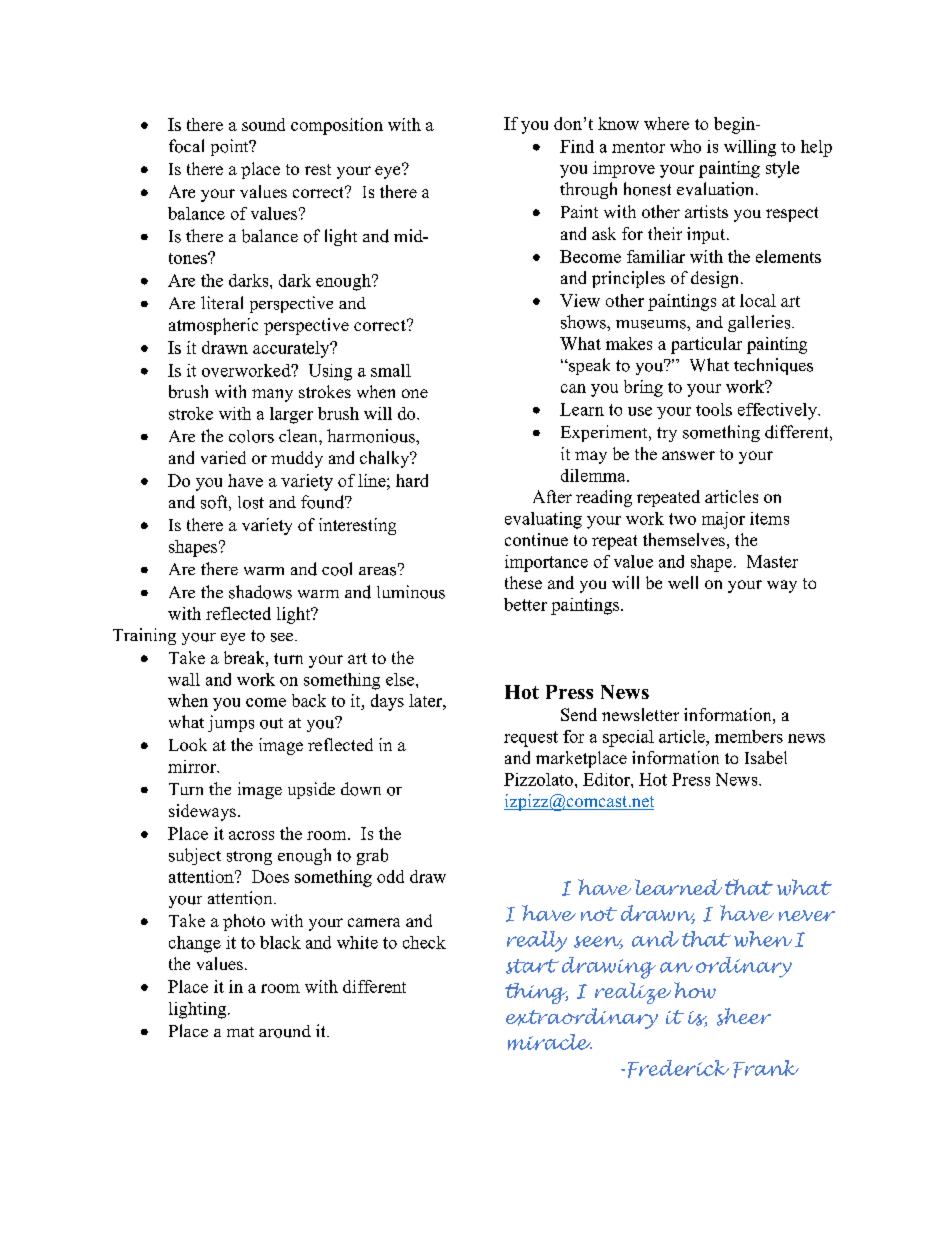 This image has width=952, height=1233. I want to click on odd, so click(390, 876).
